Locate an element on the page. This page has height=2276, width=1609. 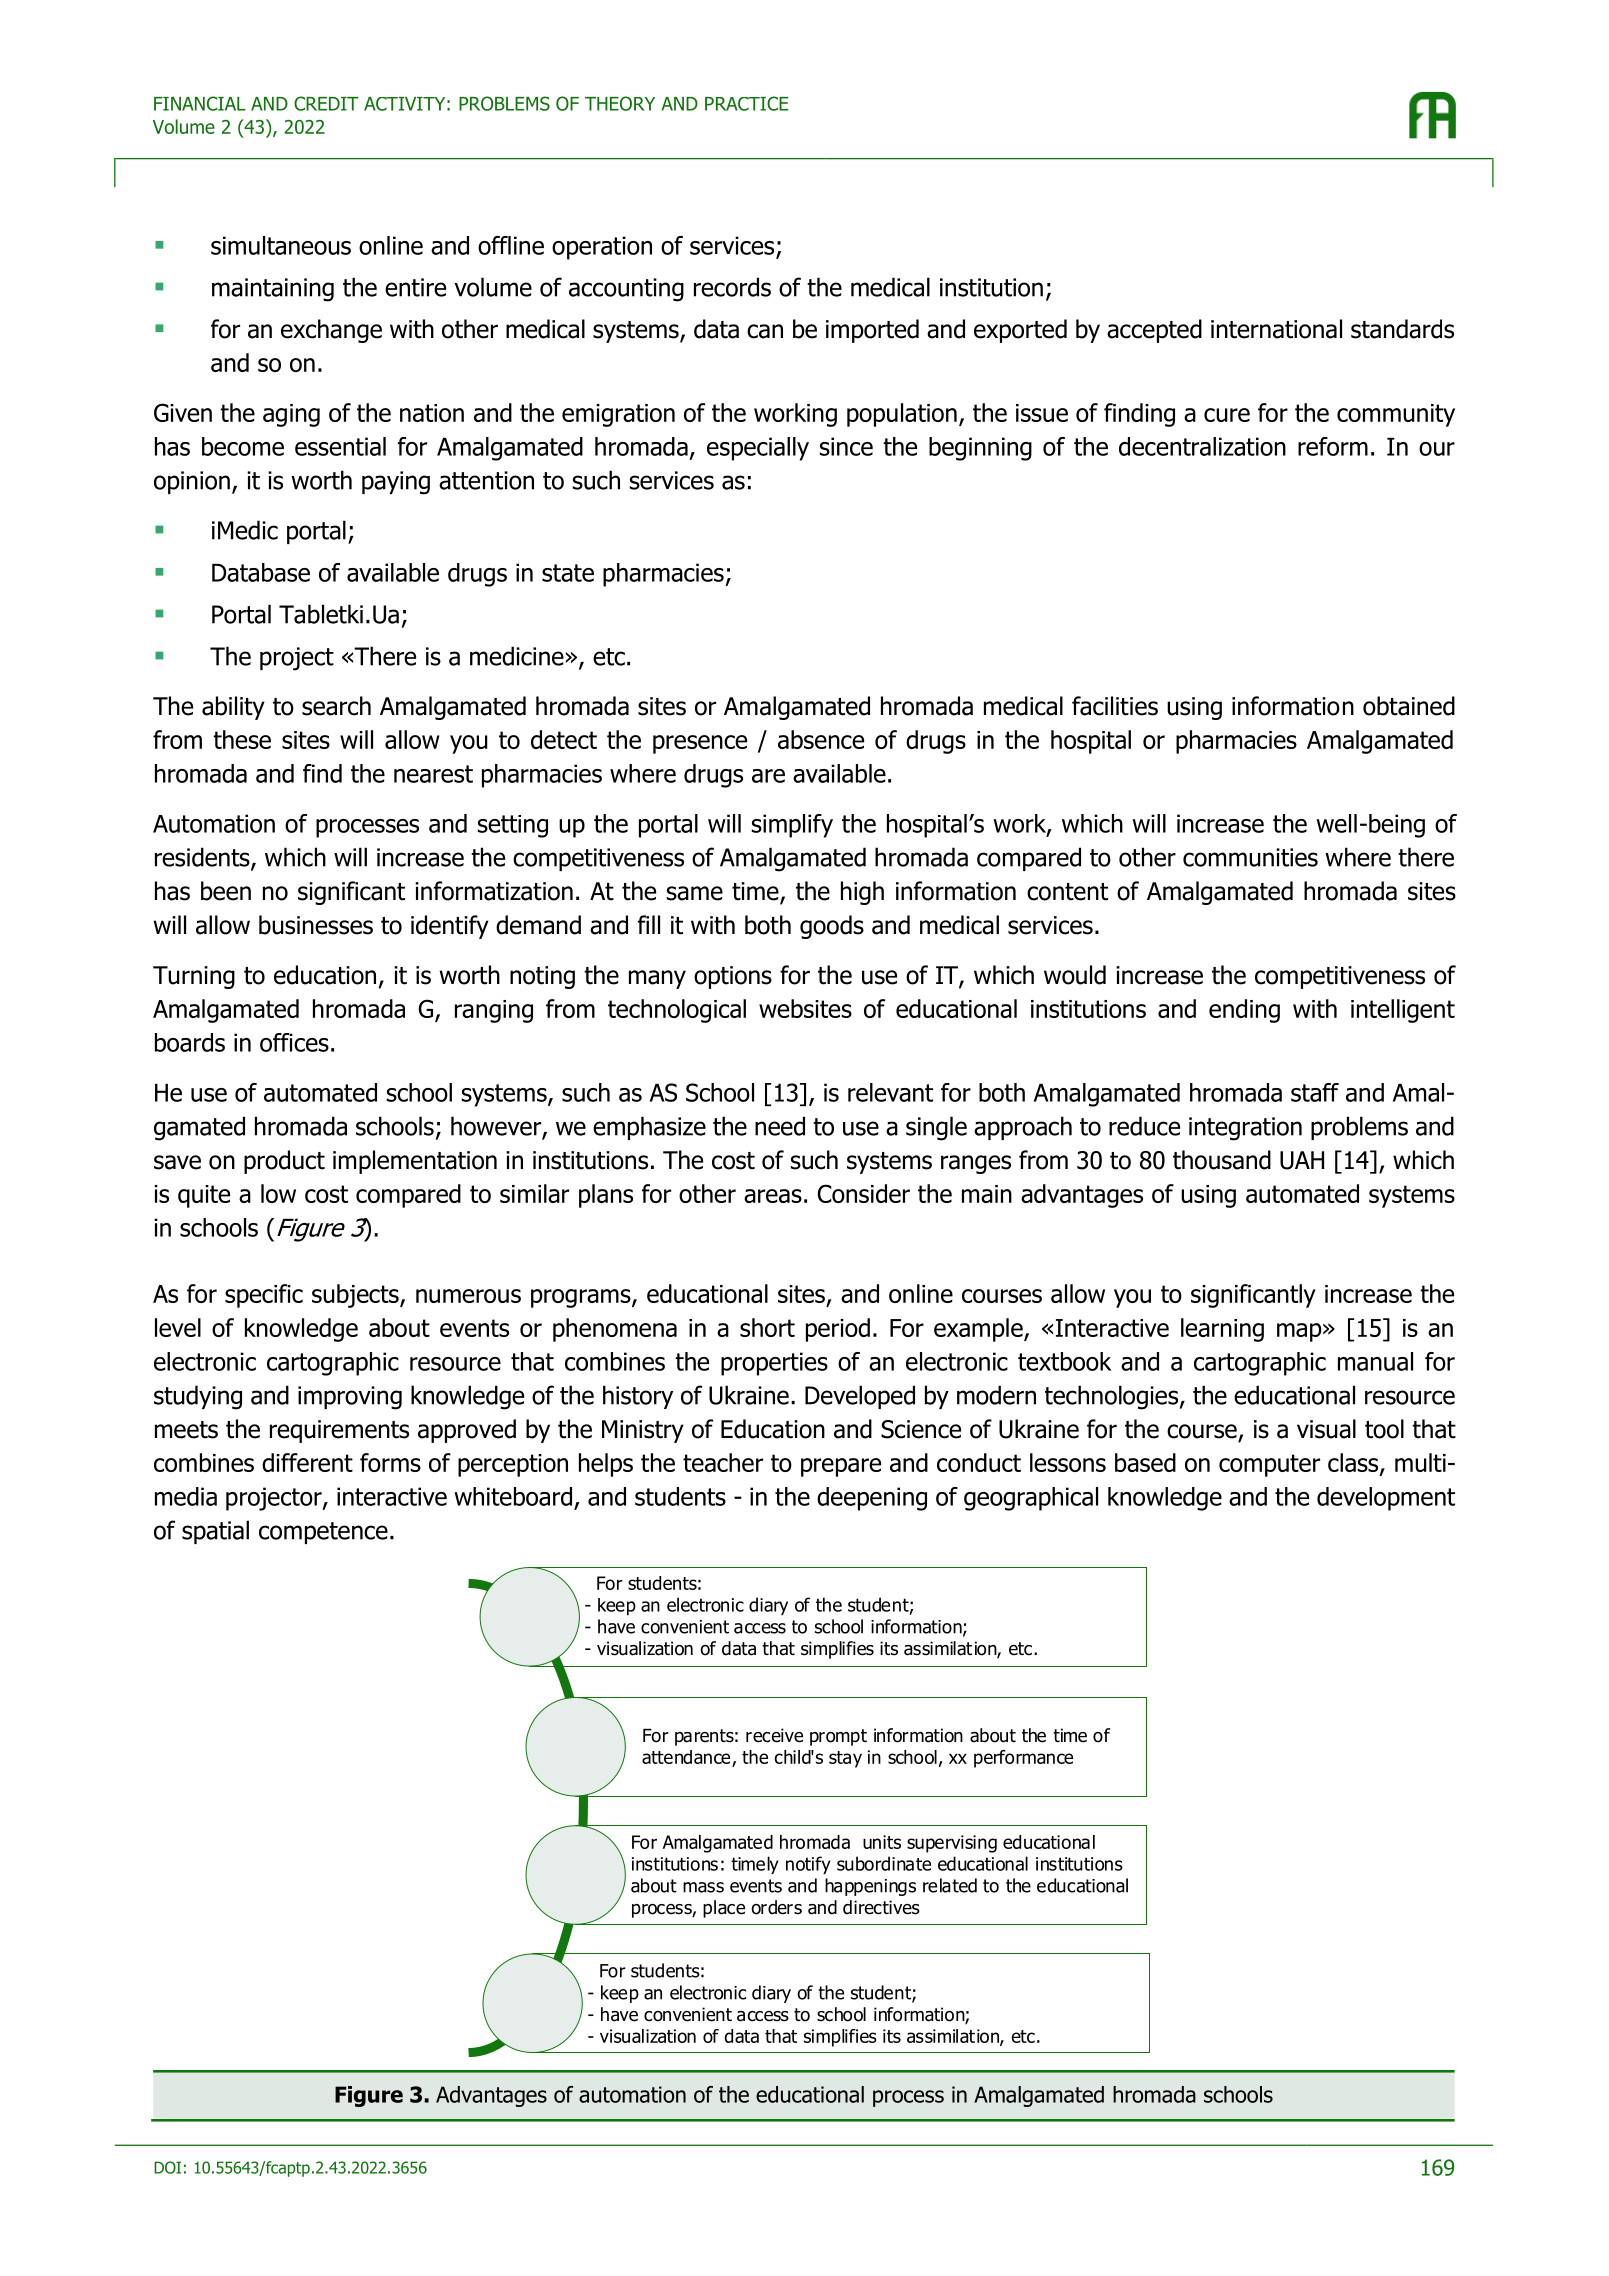
ending is located at coordinates (1244, 1011).
